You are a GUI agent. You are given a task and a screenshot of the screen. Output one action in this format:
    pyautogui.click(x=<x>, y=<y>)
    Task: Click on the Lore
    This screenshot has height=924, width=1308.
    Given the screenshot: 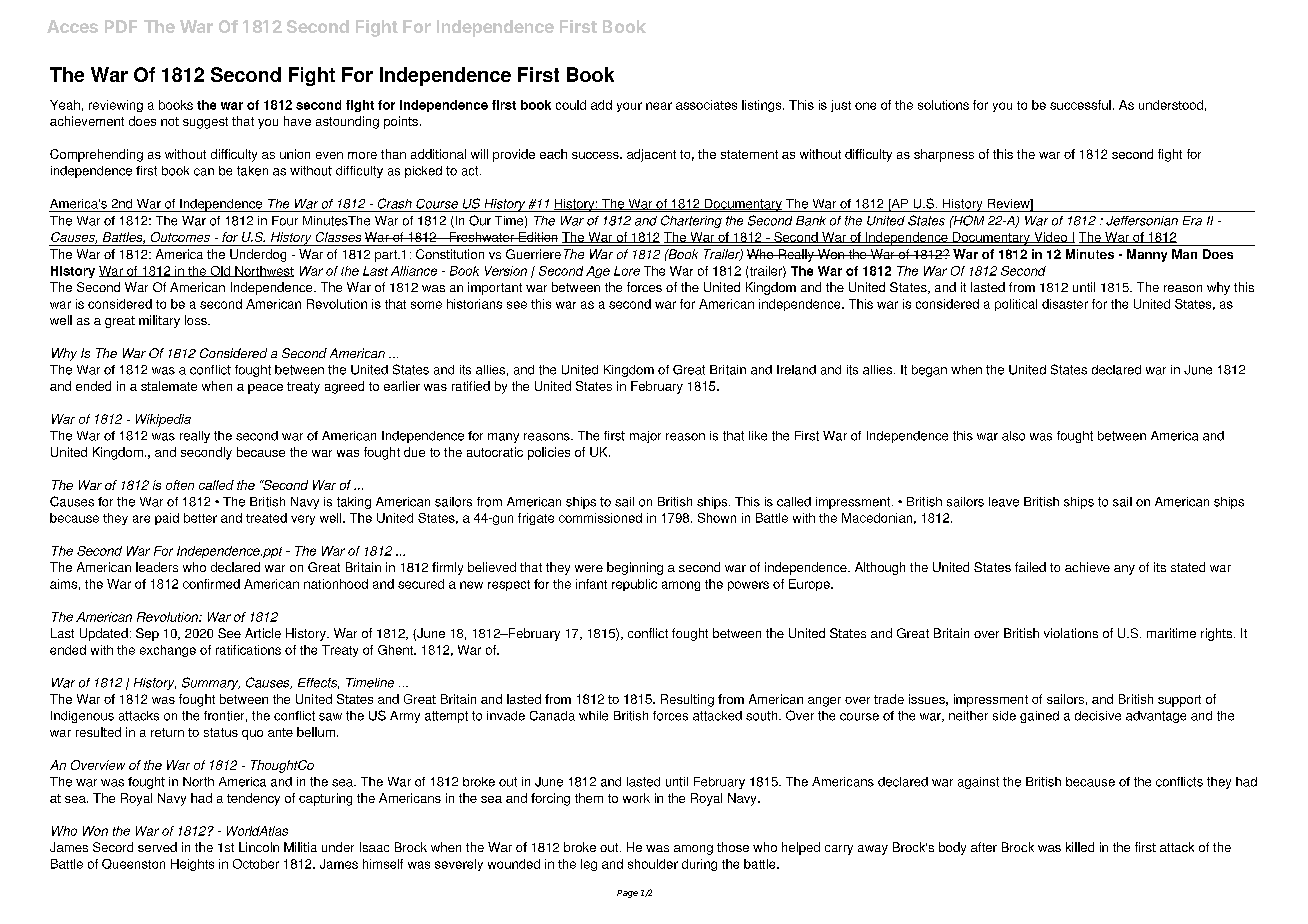 What is the action you would take?
    pyautogui.click(x=627, y=271)
